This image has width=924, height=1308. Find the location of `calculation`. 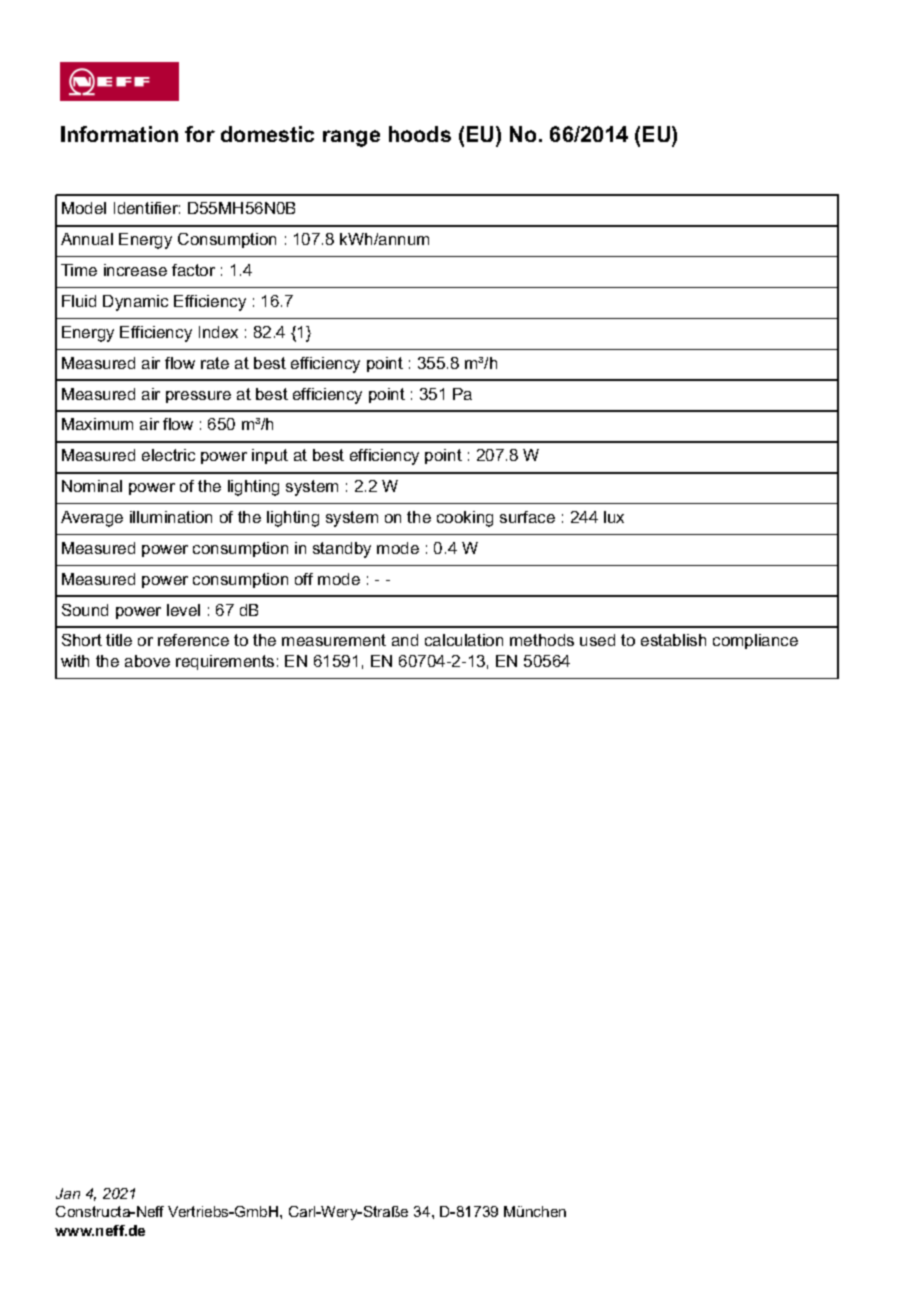

calculation is located at coordinates (464, 640).
